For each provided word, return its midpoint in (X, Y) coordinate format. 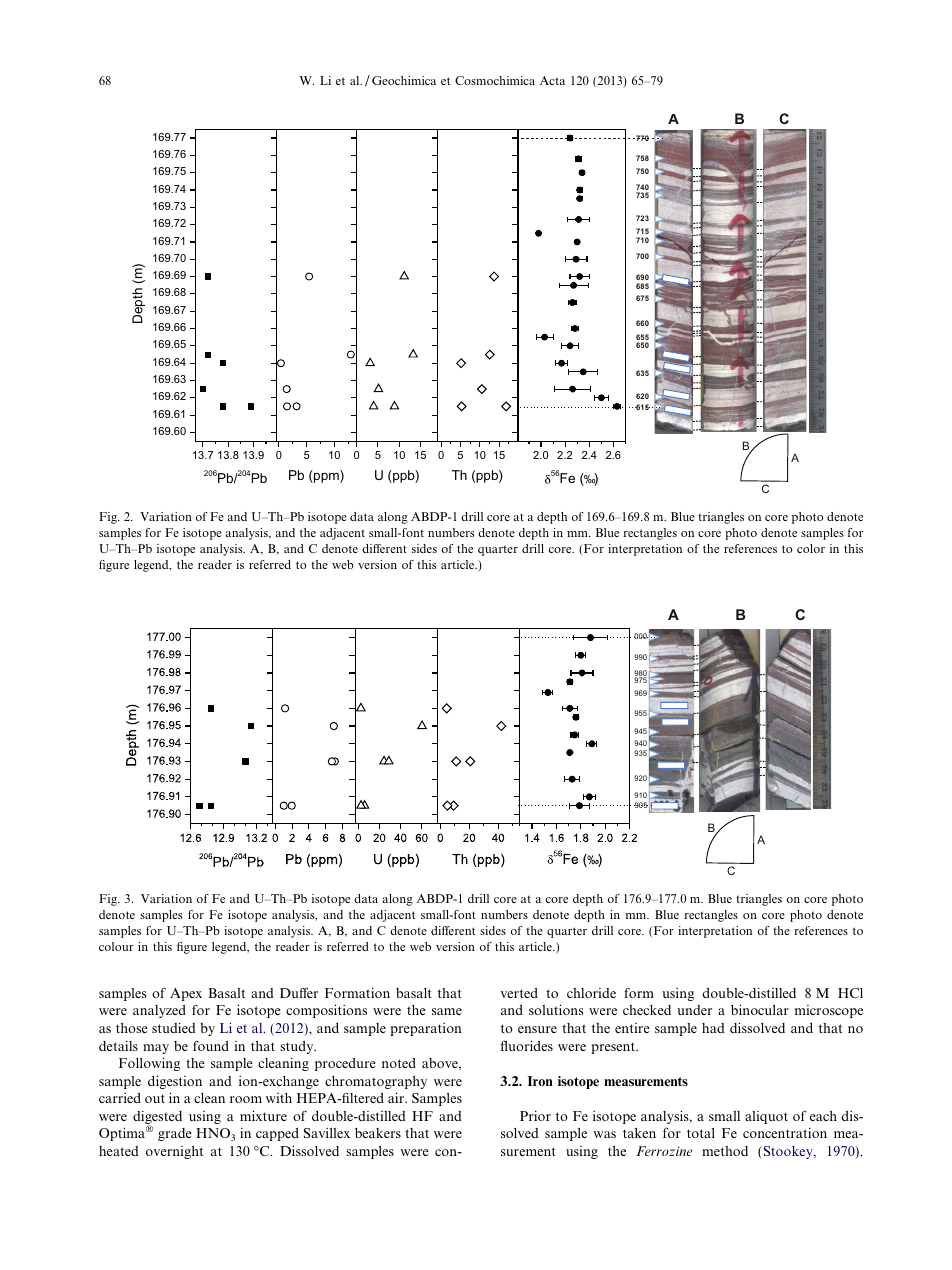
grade (175, 1134)
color (811, 548)
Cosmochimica (495, 80)
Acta (552, 80)
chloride (591, 993)
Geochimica (404, 80)
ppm (326, 477)
